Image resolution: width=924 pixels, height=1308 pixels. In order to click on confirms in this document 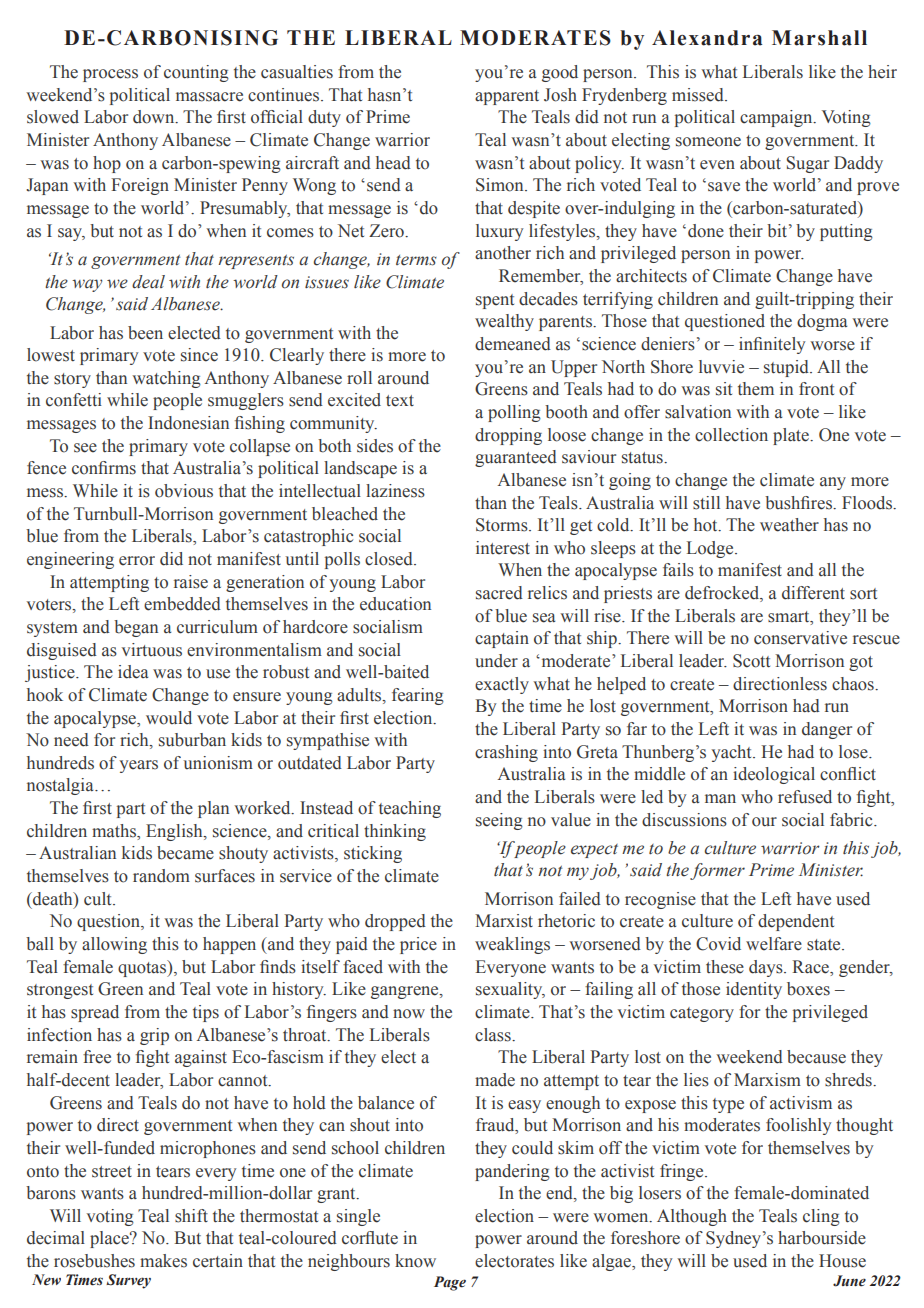, I will do `click(104, 468)`.
